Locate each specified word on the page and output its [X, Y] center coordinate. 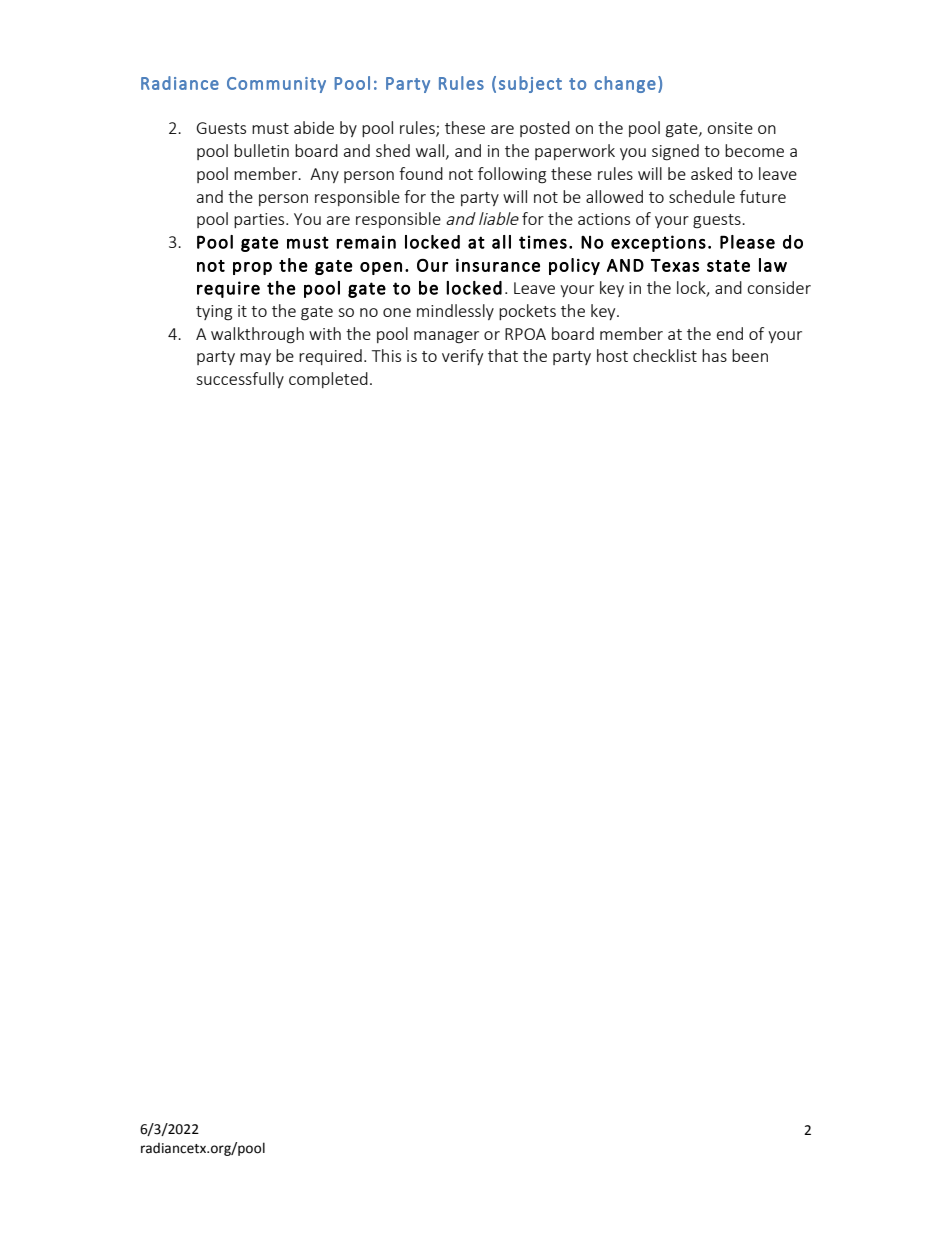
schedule [702, 196]
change [625, 84]
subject [530, 84]
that [503, 355]
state [728, 266]
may [255, 359]
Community [276, 85]
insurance [498, 265]
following [512, 175]
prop [252, 268]
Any [324, 175]
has [714, 355]
